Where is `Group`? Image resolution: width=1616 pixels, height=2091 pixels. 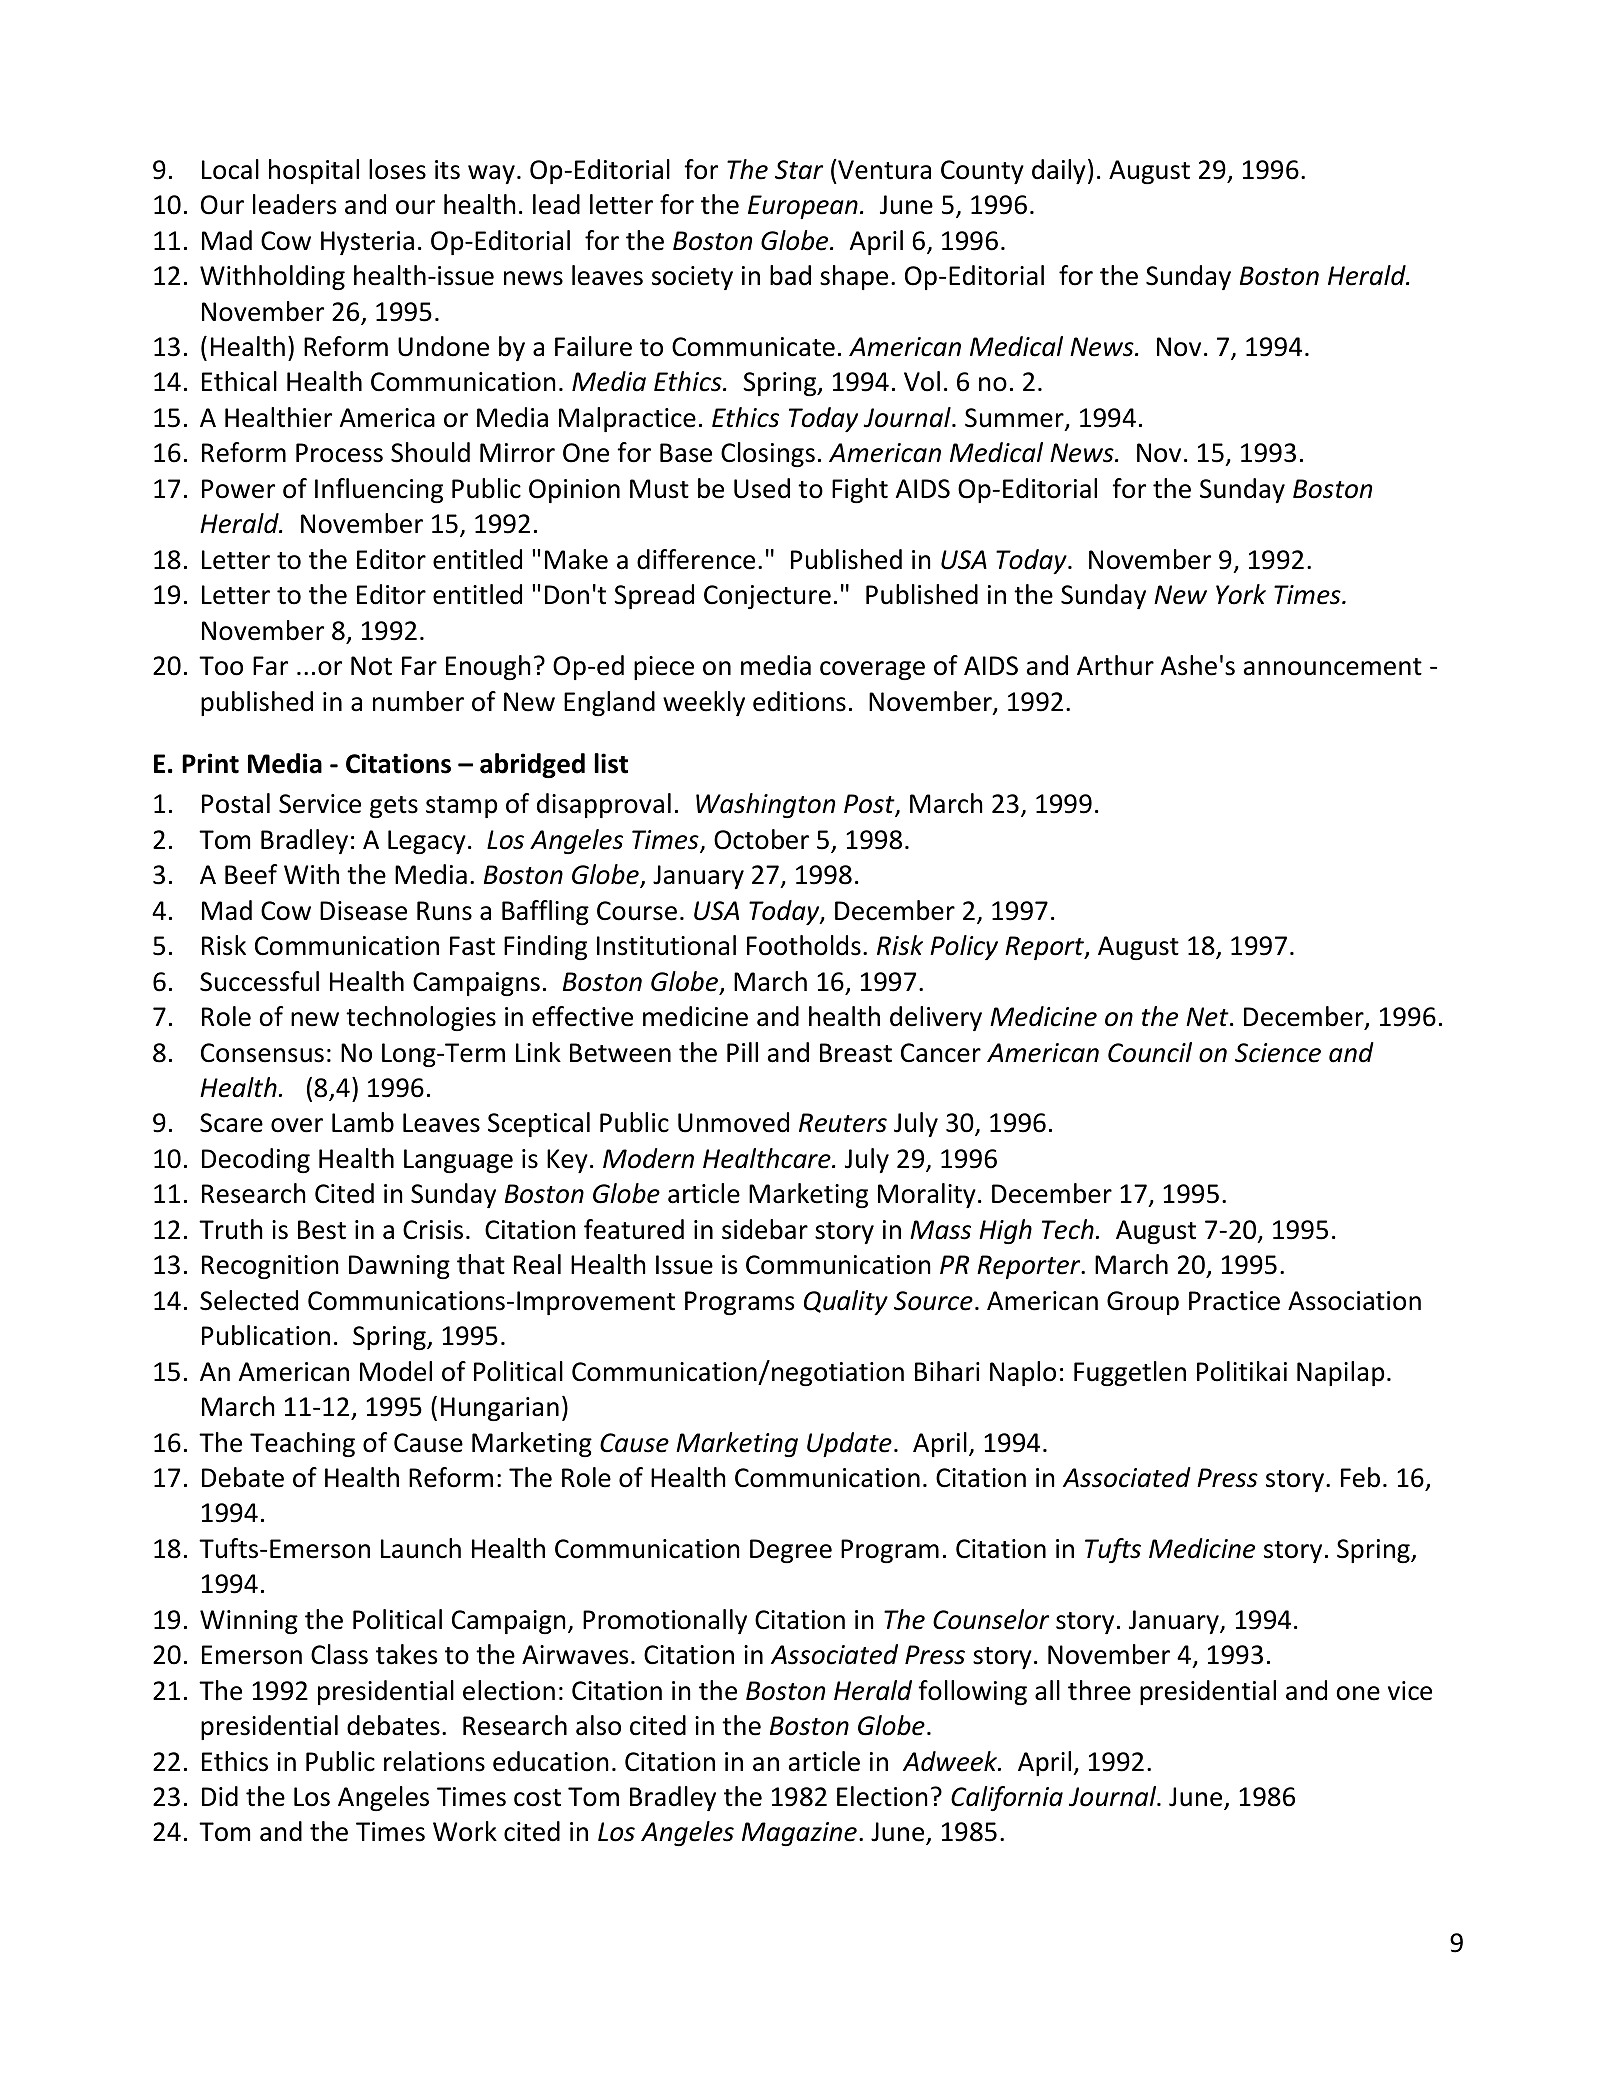 Group is located at coordinates (1143, 1303).
